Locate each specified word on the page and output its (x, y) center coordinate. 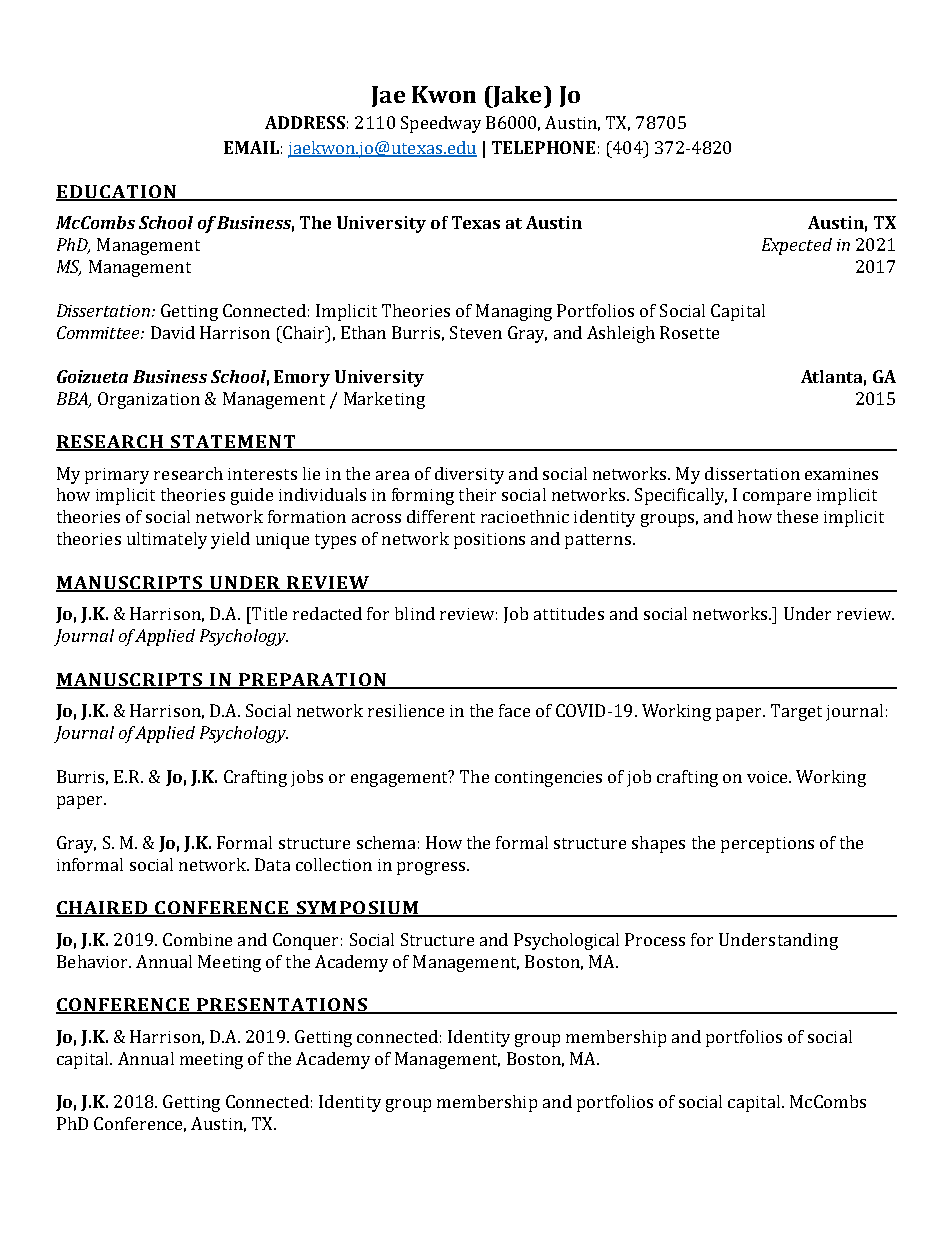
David (173, 332)
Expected (797, 246)
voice (768, 777)
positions (489, 541)
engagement (400, 778)
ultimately (167, 540)
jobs (307, 778)
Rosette (689, 332)
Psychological (566, 941)
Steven (476, 332)
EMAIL (251, 147)
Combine (197, 939)
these (797, 516)
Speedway (441, 124)
